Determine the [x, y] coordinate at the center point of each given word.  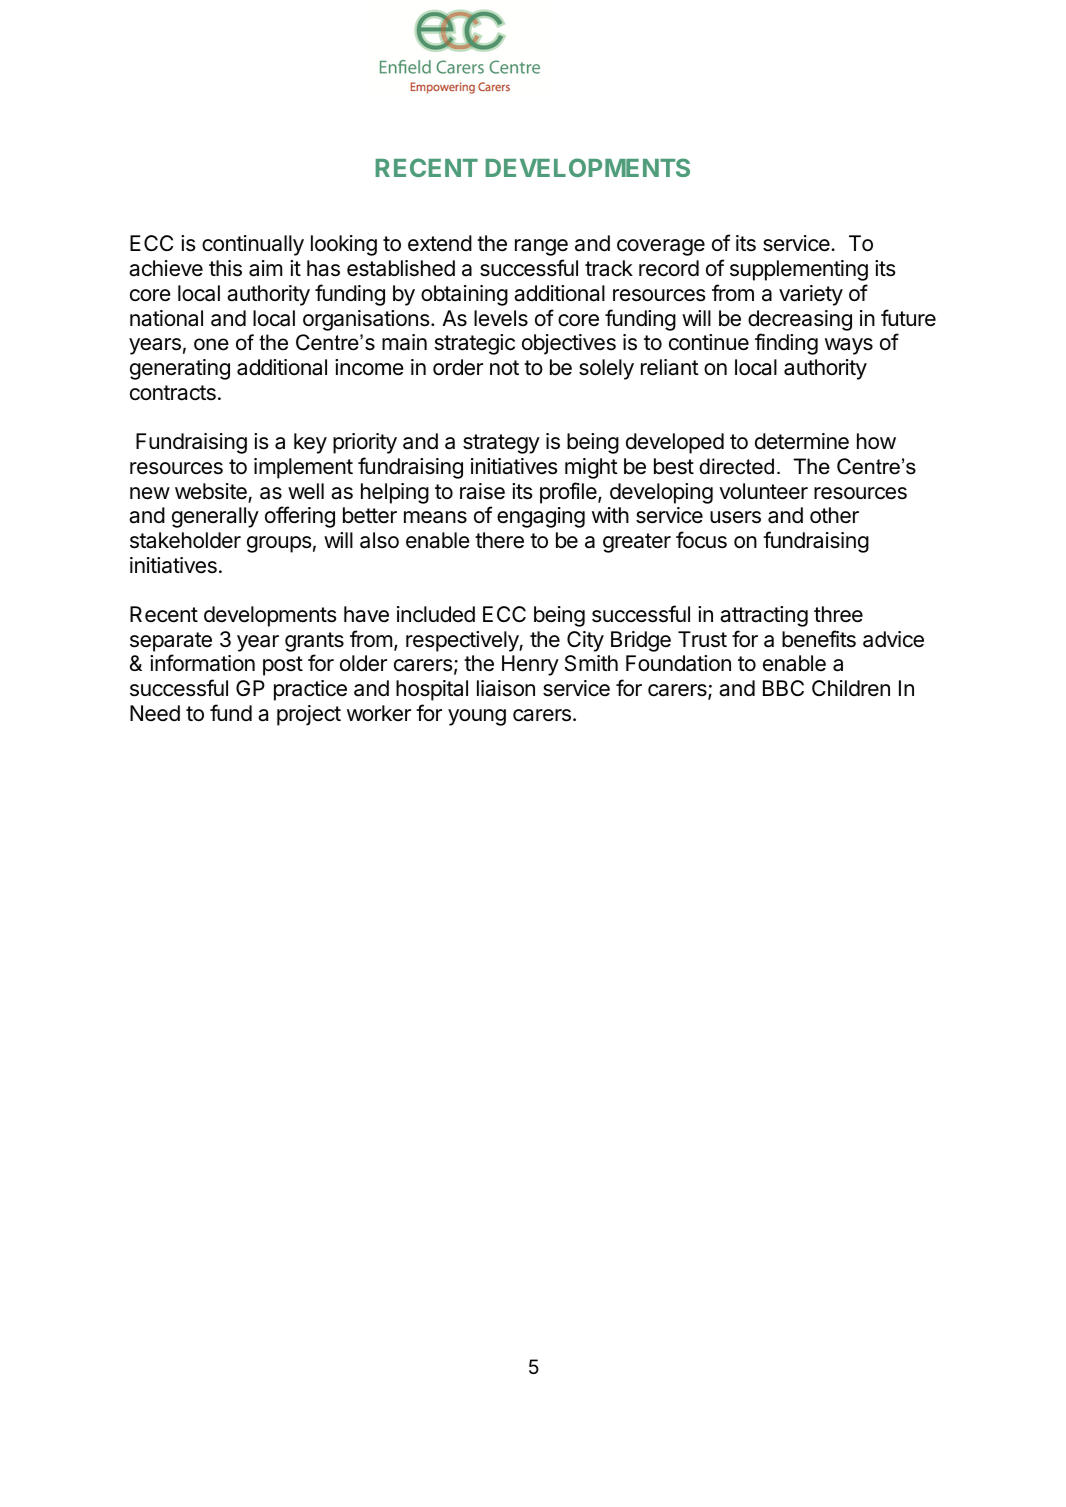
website [212, 492]
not [504, 367]
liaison [506, 688]
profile [569, 493]
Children [851, 688]
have [366, 614]
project [309, 715]
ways [849, 346]
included [436, 614]
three [838, 614]
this [225, 268]
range [541, 247]
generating [180, 369]
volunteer [763, 491]
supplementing [799, 270]
